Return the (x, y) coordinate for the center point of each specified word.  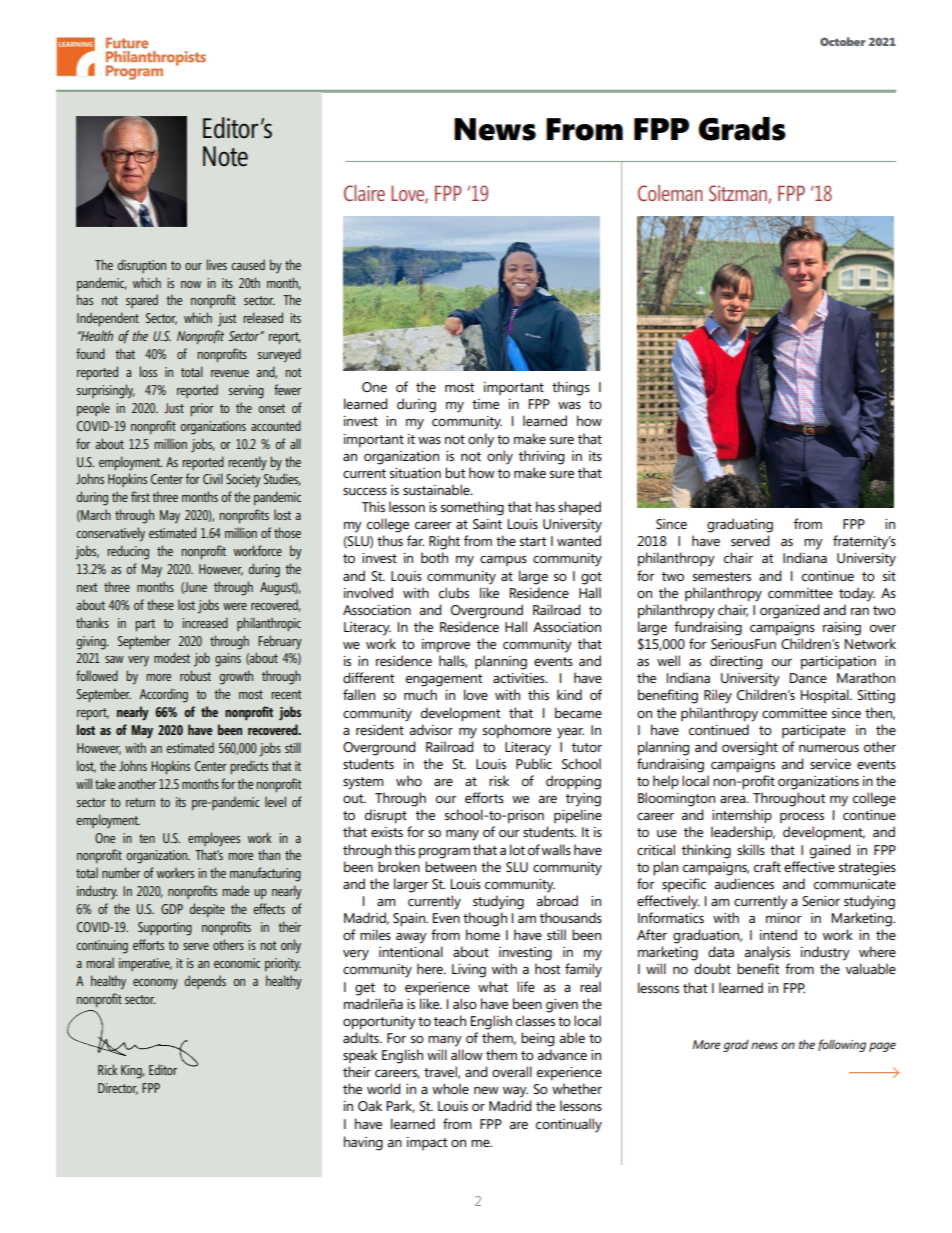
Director (118, 1089)
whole (450, 1088)
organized (789, 611)
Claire (364, 193)
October (843, 41)
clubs (454, 592)
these (160, 604)
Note (225, 156)
